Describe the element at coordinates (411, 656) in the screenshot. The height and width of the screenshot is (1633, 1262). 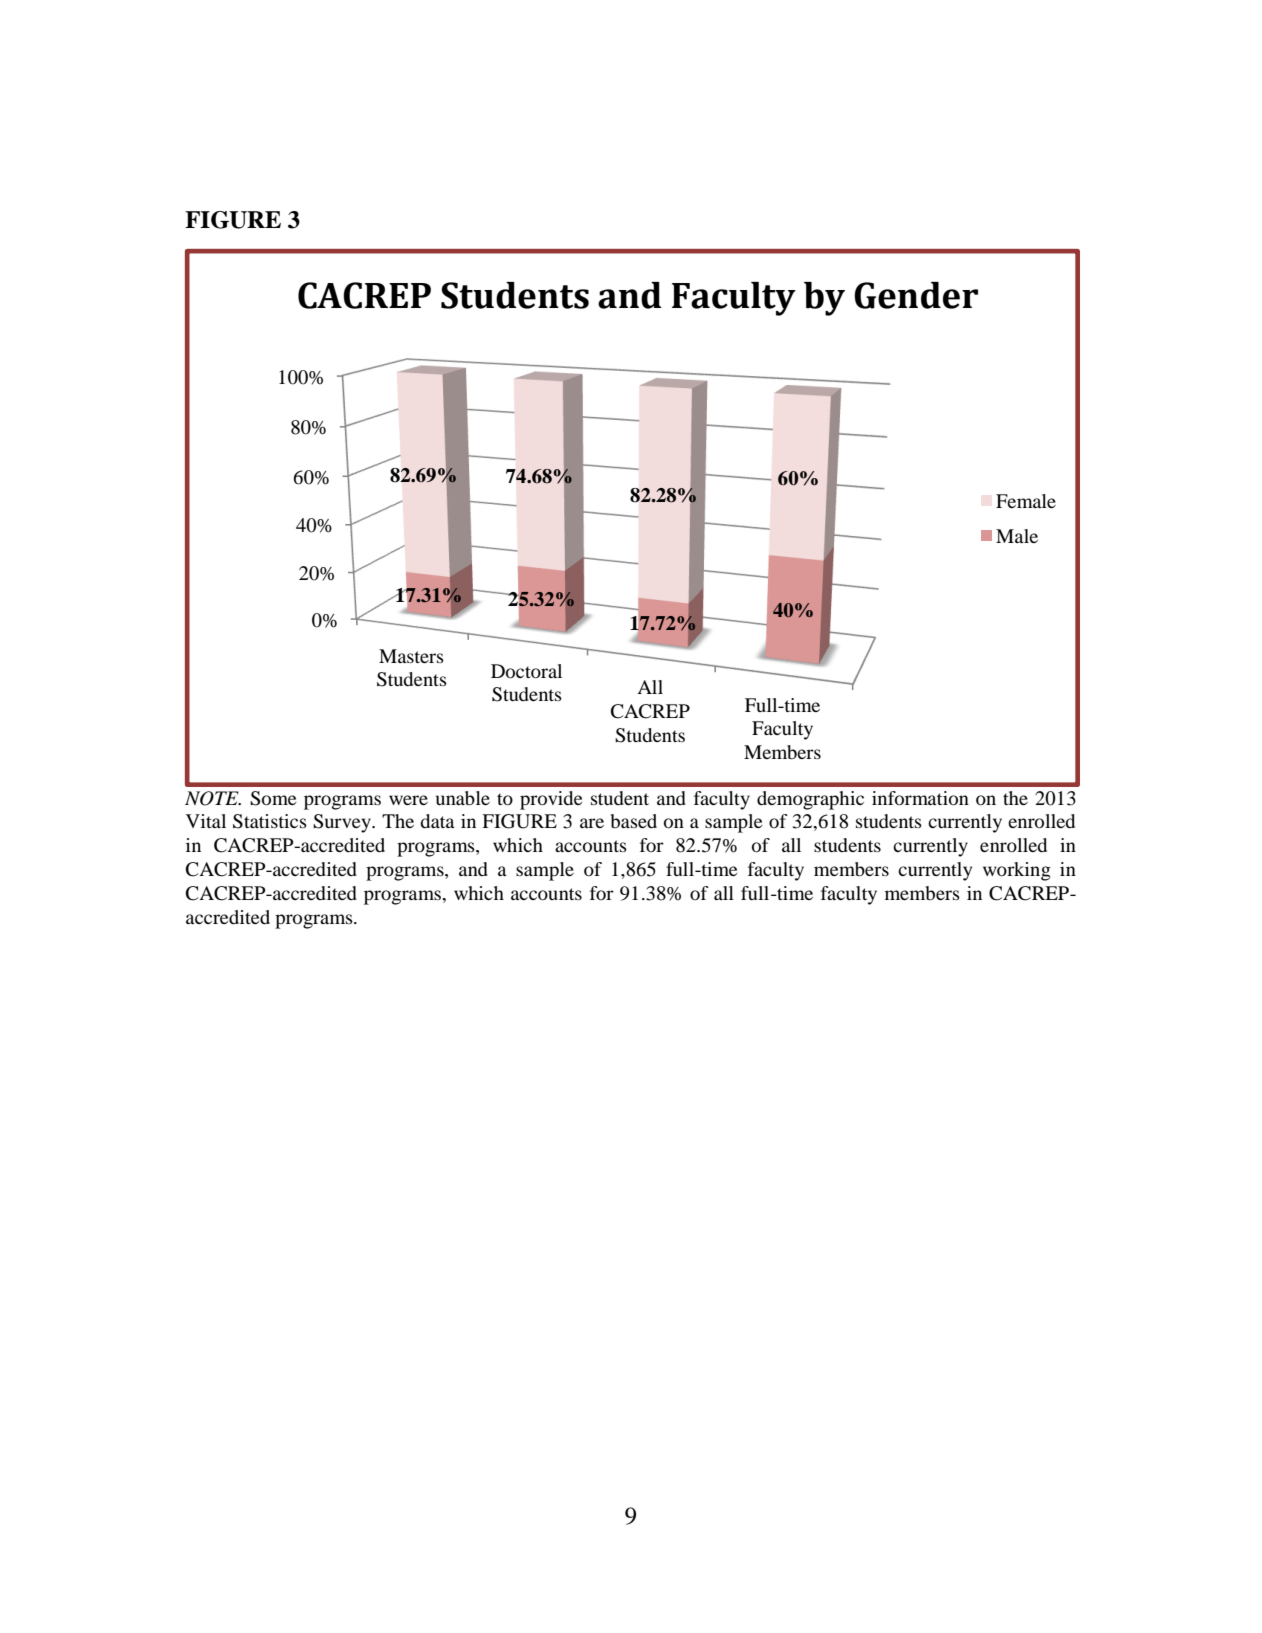
I see `Masters` at that location.
